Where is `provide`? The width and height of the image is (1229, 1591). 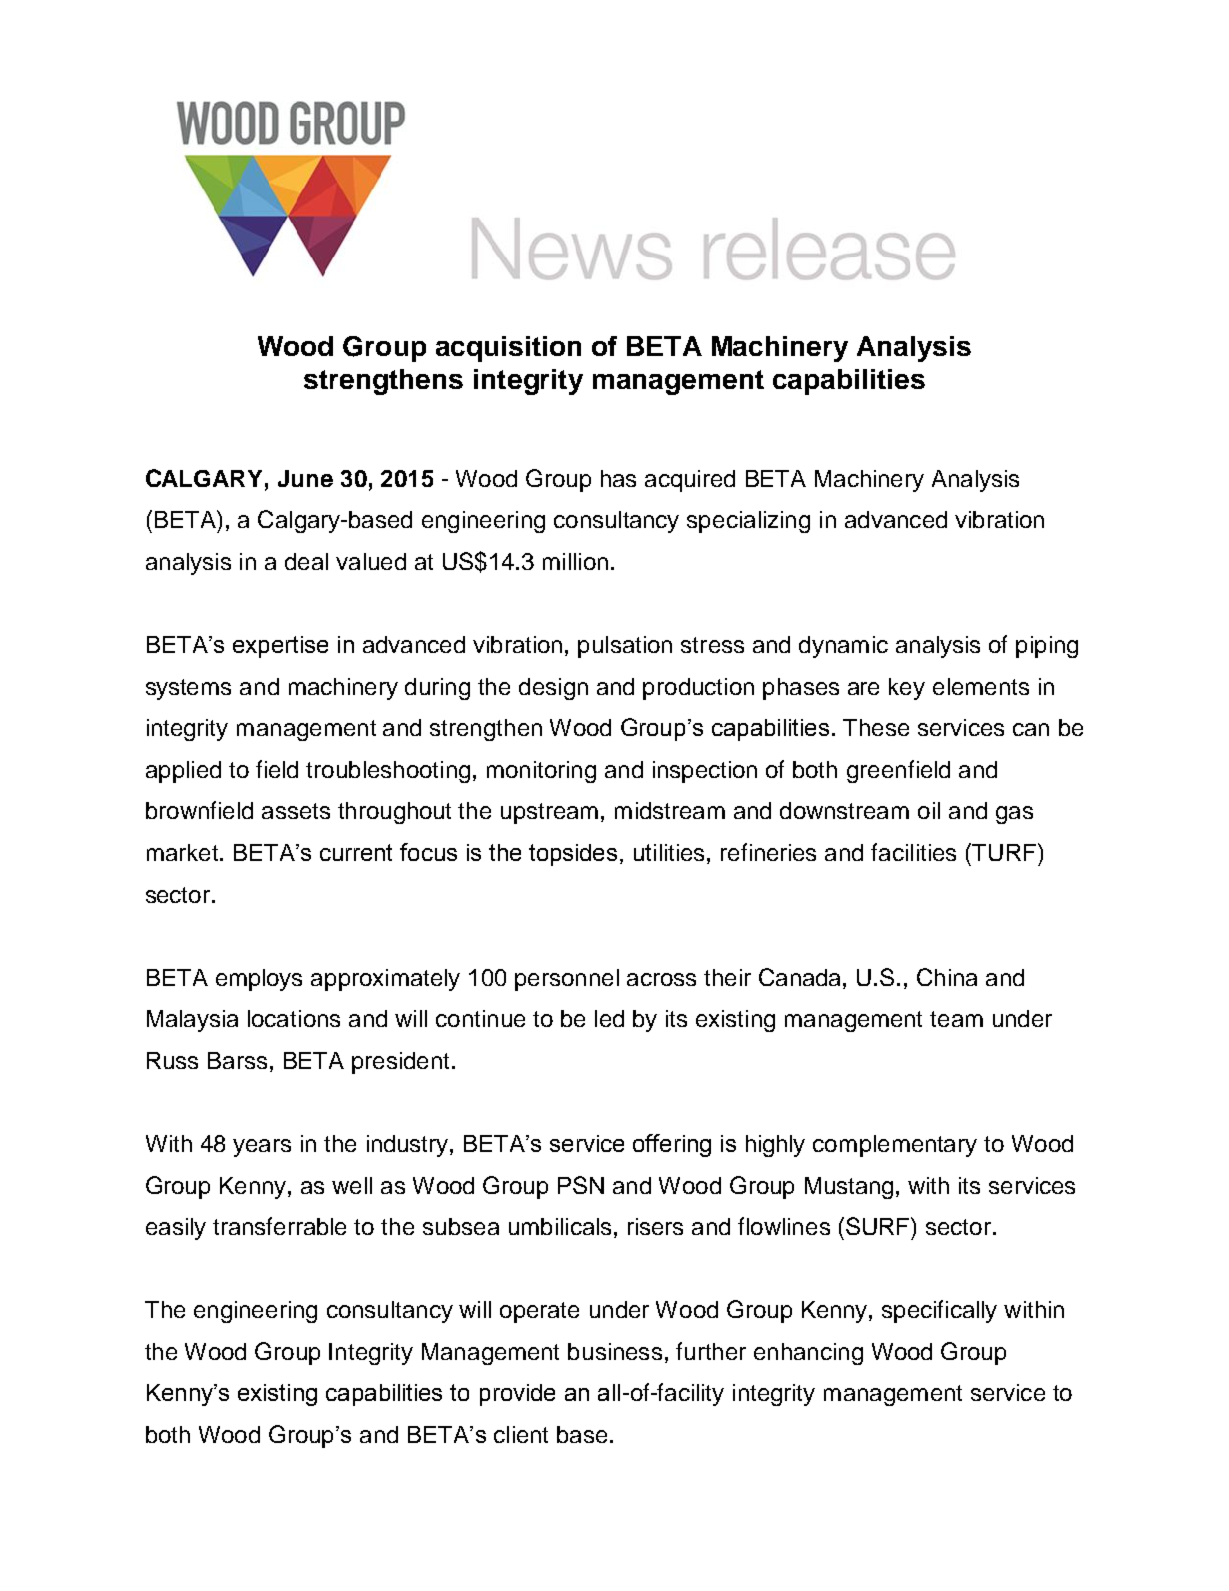
provide is located at coordinates (517, 1395).
